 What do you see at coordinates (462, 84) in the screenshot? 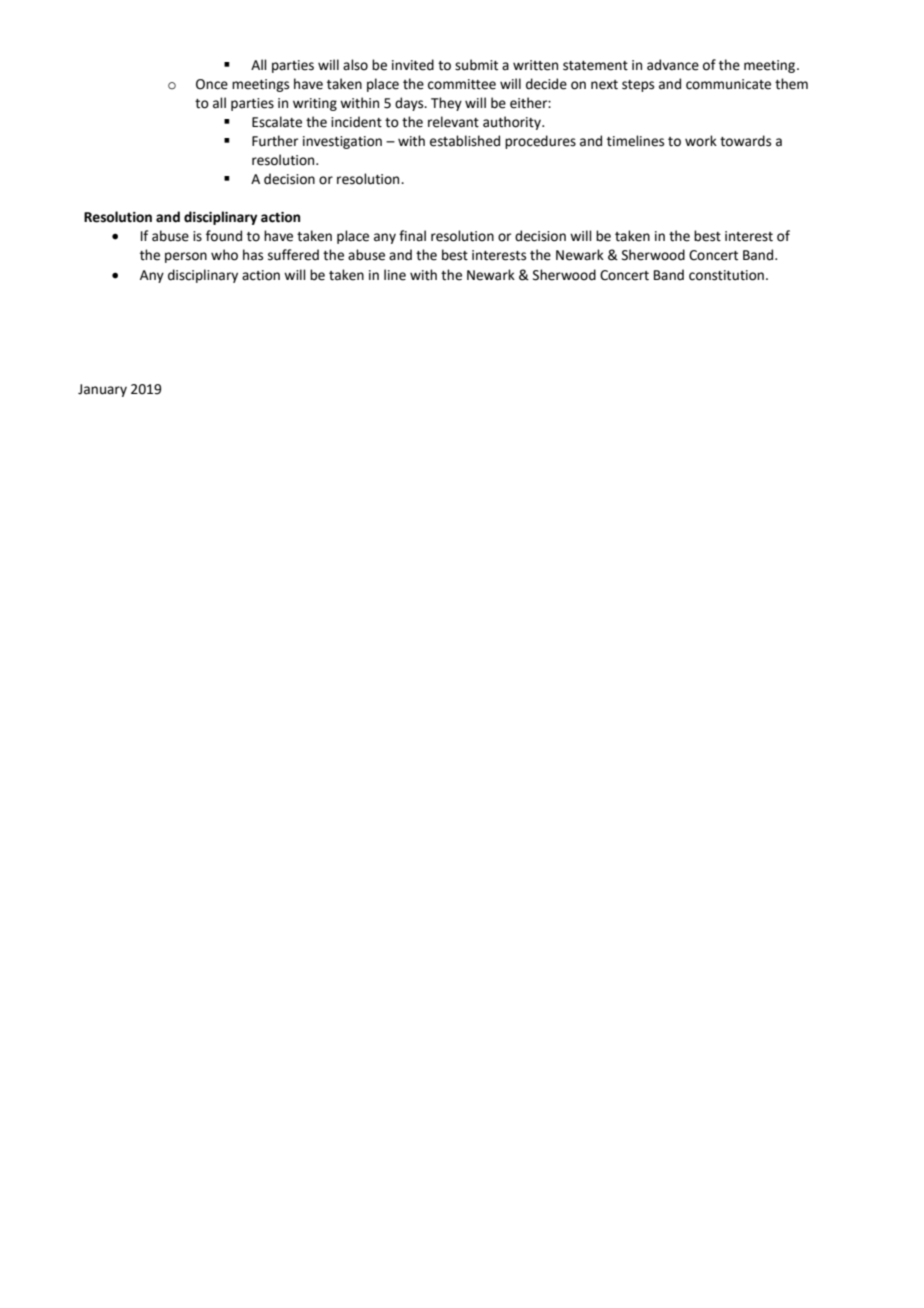
I see `committee` at bounding box center [462, 84].
